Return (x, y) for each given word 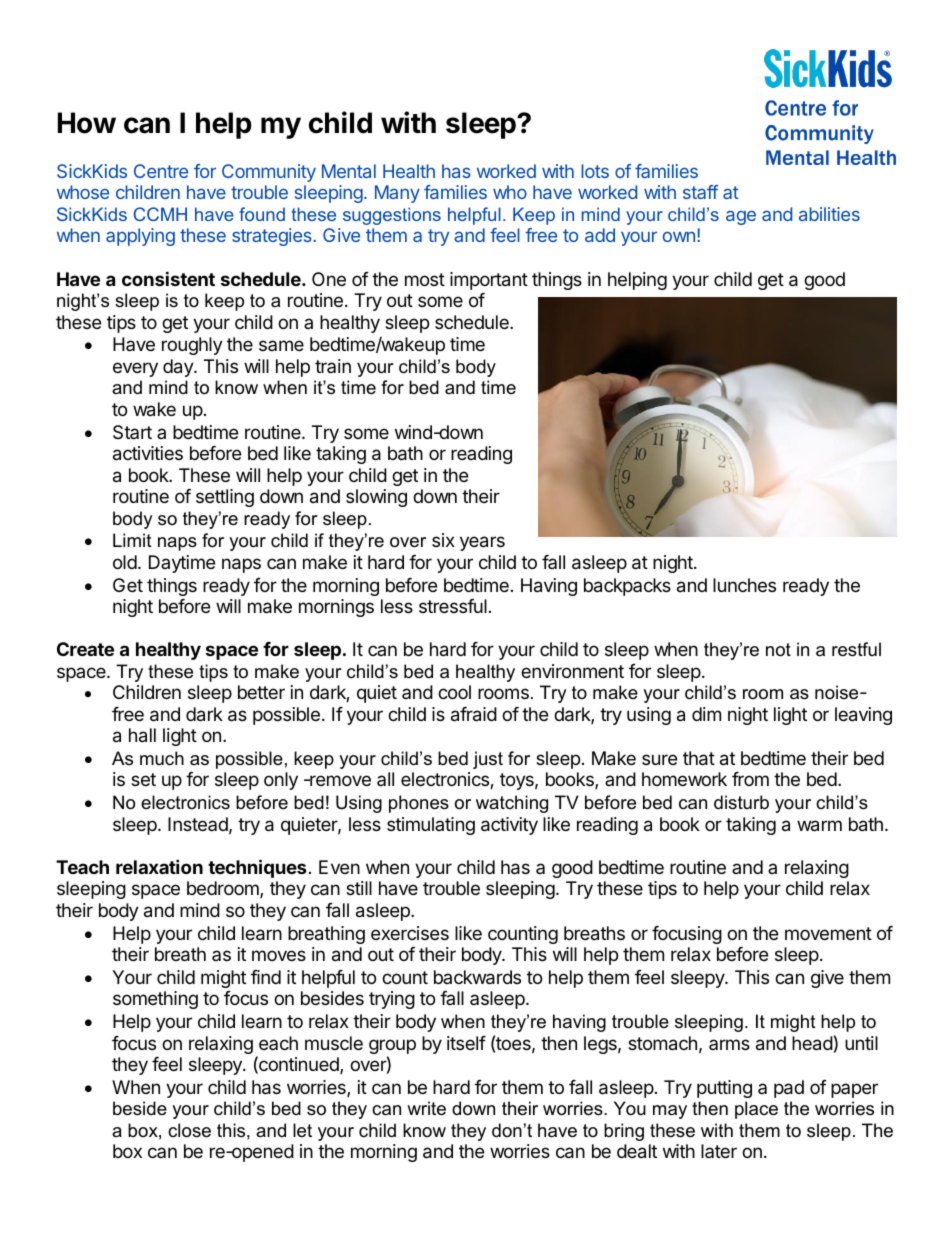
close (189, 1130)
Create (85, 649)
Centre (161, 171)
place (756, 1110)
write (426, 1108)
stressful (453, 606)
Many (397, 194)
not (778, 650)
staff (700, 192)
